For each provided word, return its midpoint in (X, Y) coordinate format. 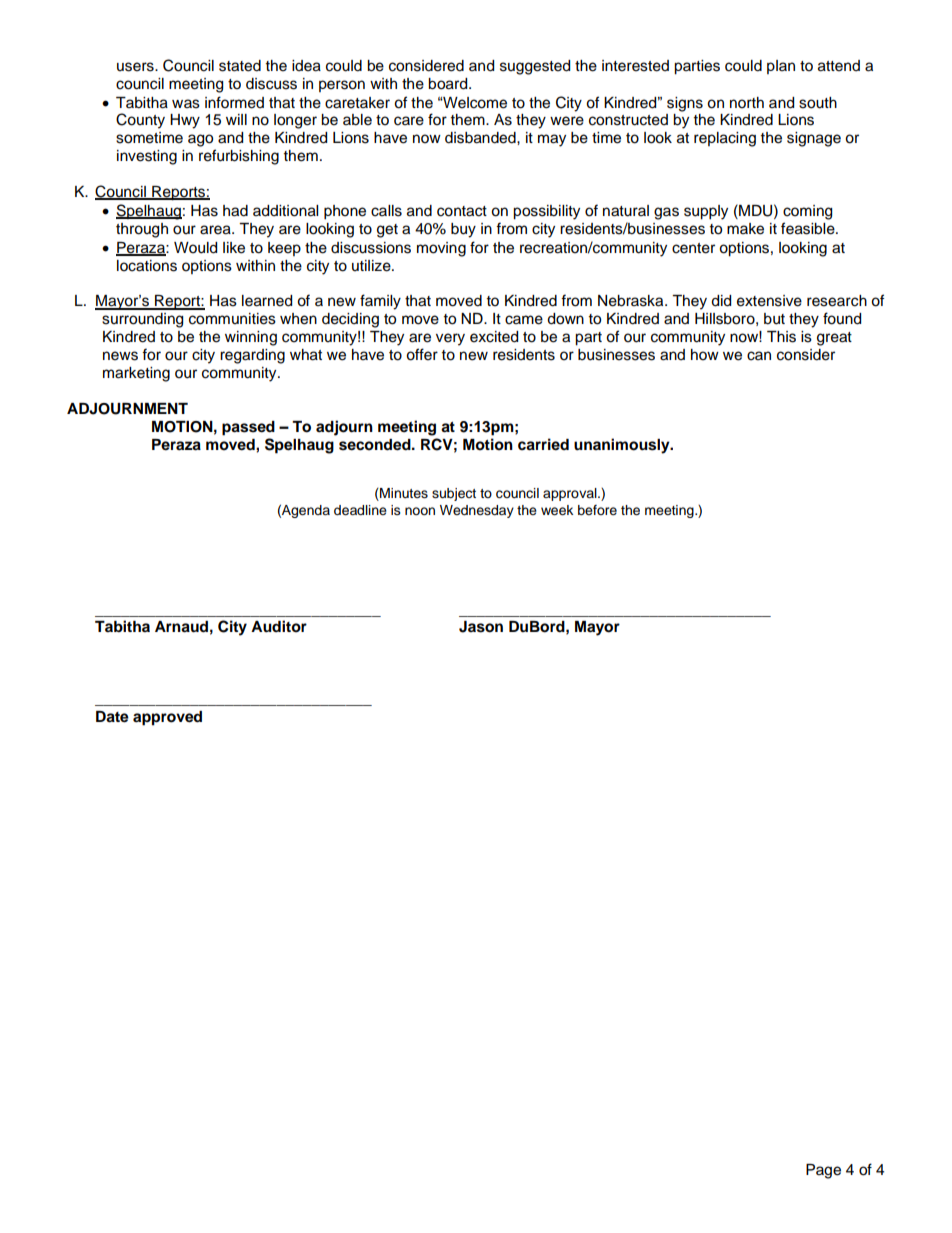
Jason (481, 627)
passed (248, 428)
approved (167, 718)
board (449, 84)
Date (112, 717)
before (597, 510)
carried (543, 444)
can (759, 356)
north (747, 103)
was (186, 104)
